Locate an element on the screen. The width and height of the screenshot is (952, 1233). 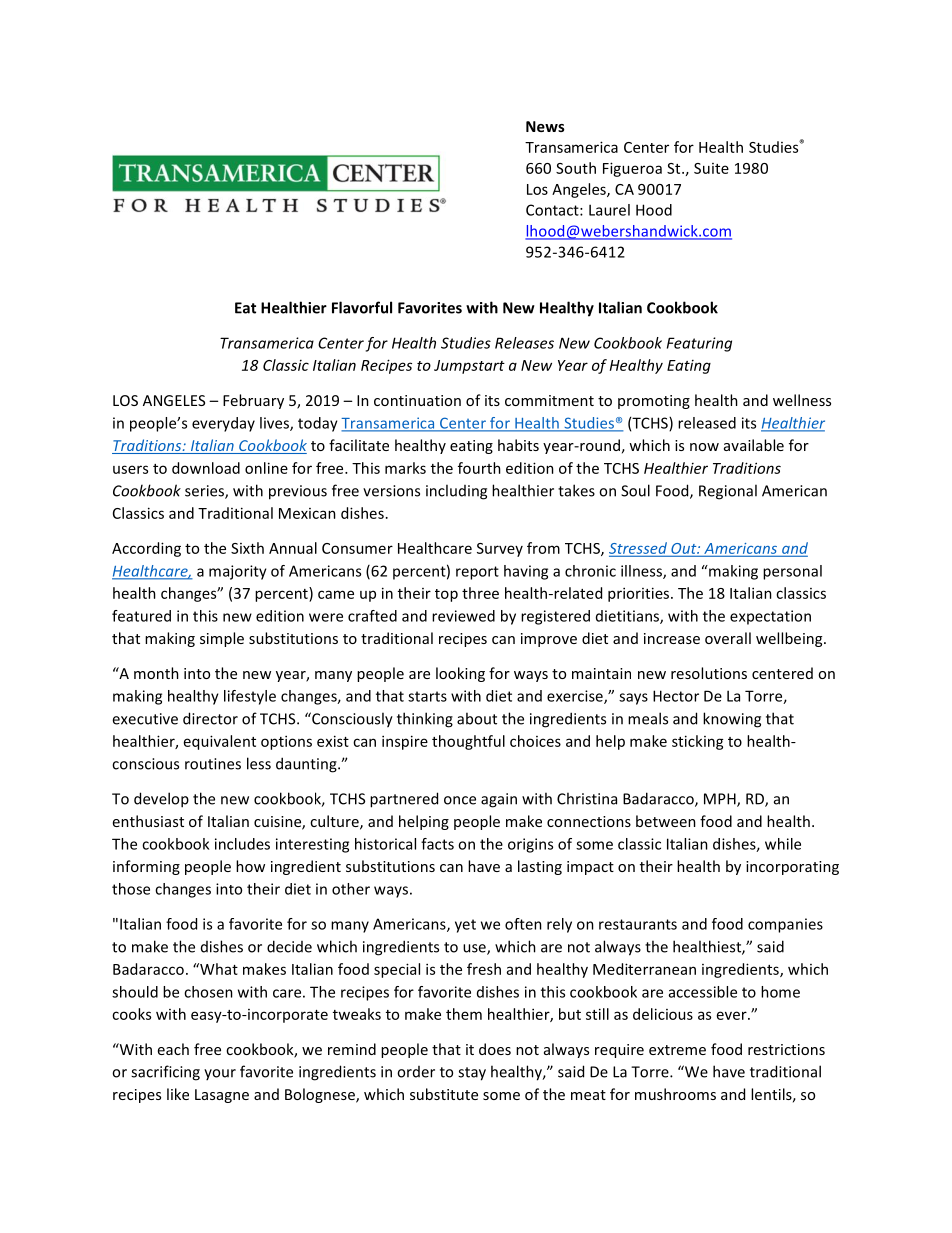
News is located at coordinates (545, 126).
